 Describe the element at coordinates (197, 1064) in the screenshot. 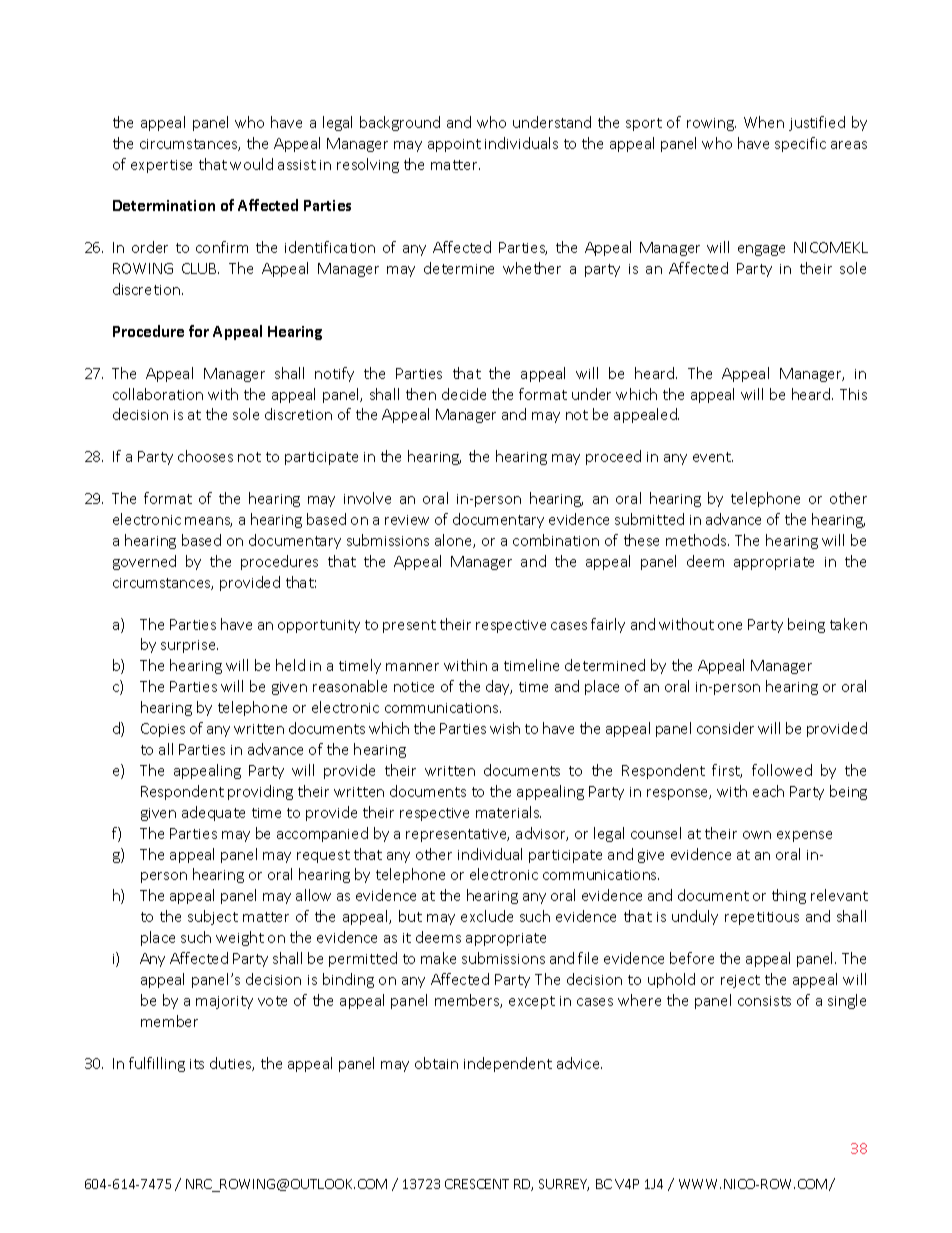

I see `its` at that location.
